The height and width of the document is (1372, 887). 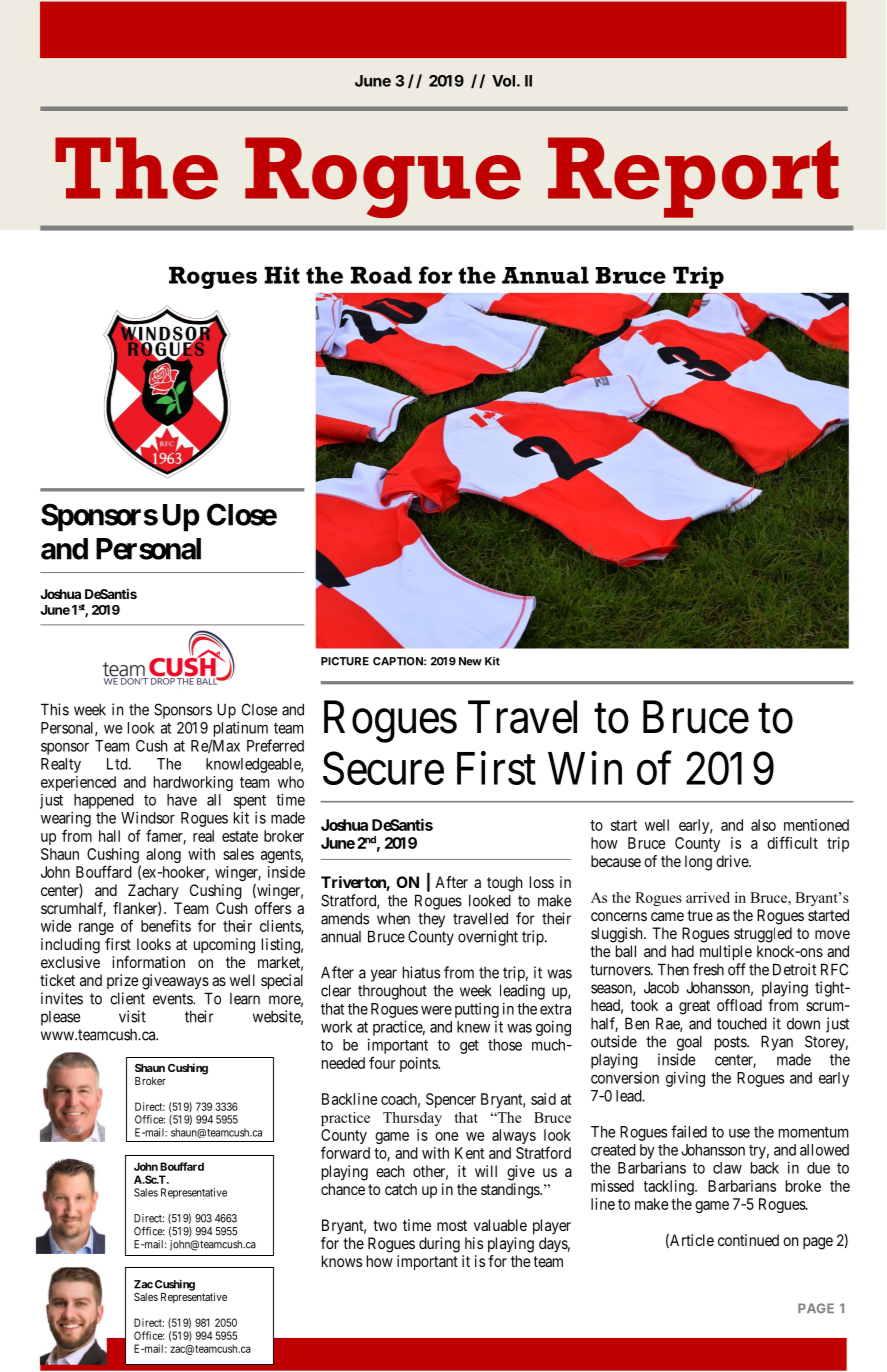 I want to click on Hit, so click(x=282, y=275).
